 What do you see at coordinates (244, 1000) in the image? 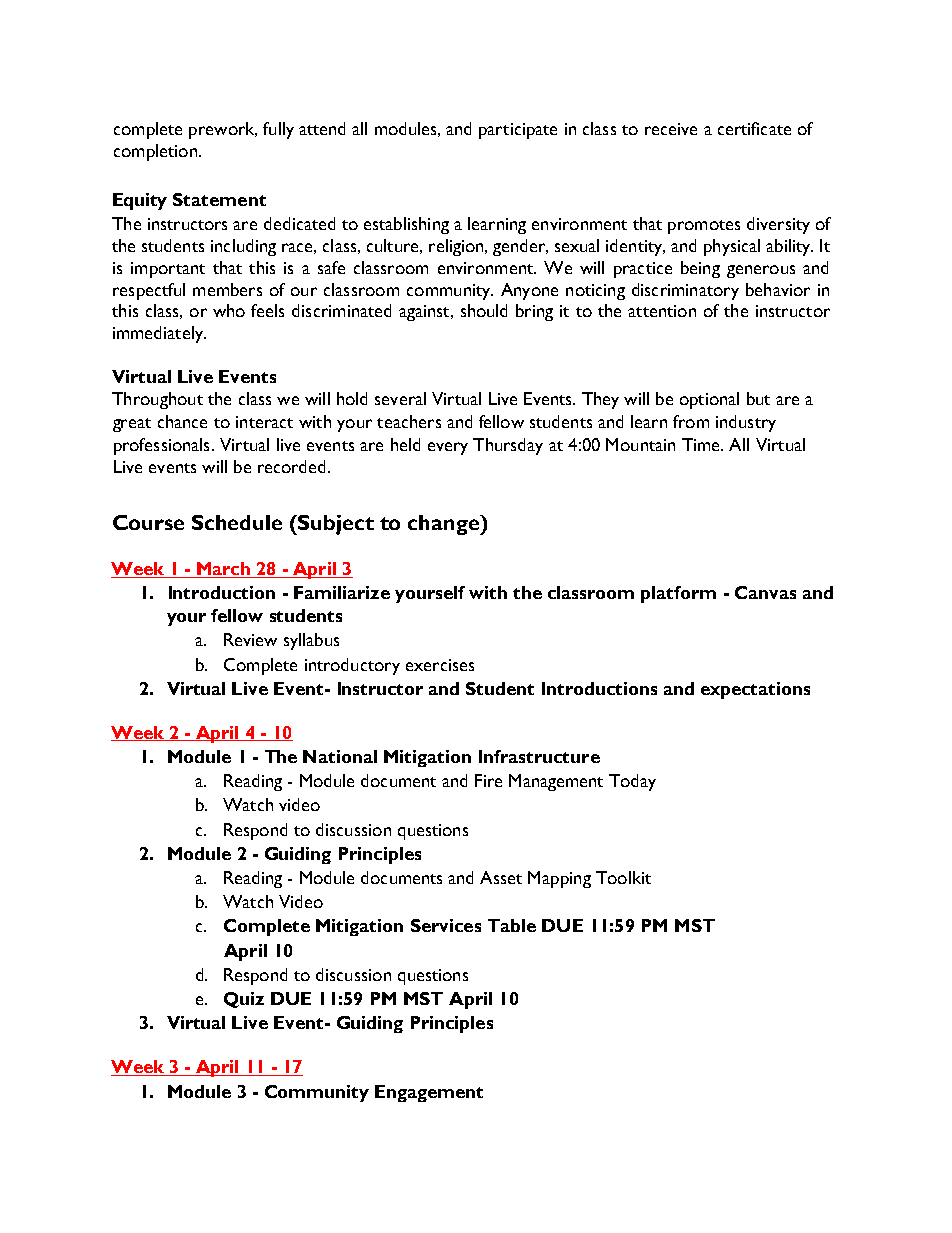
I see `Quiz` at bounding box center [244, 1000].
